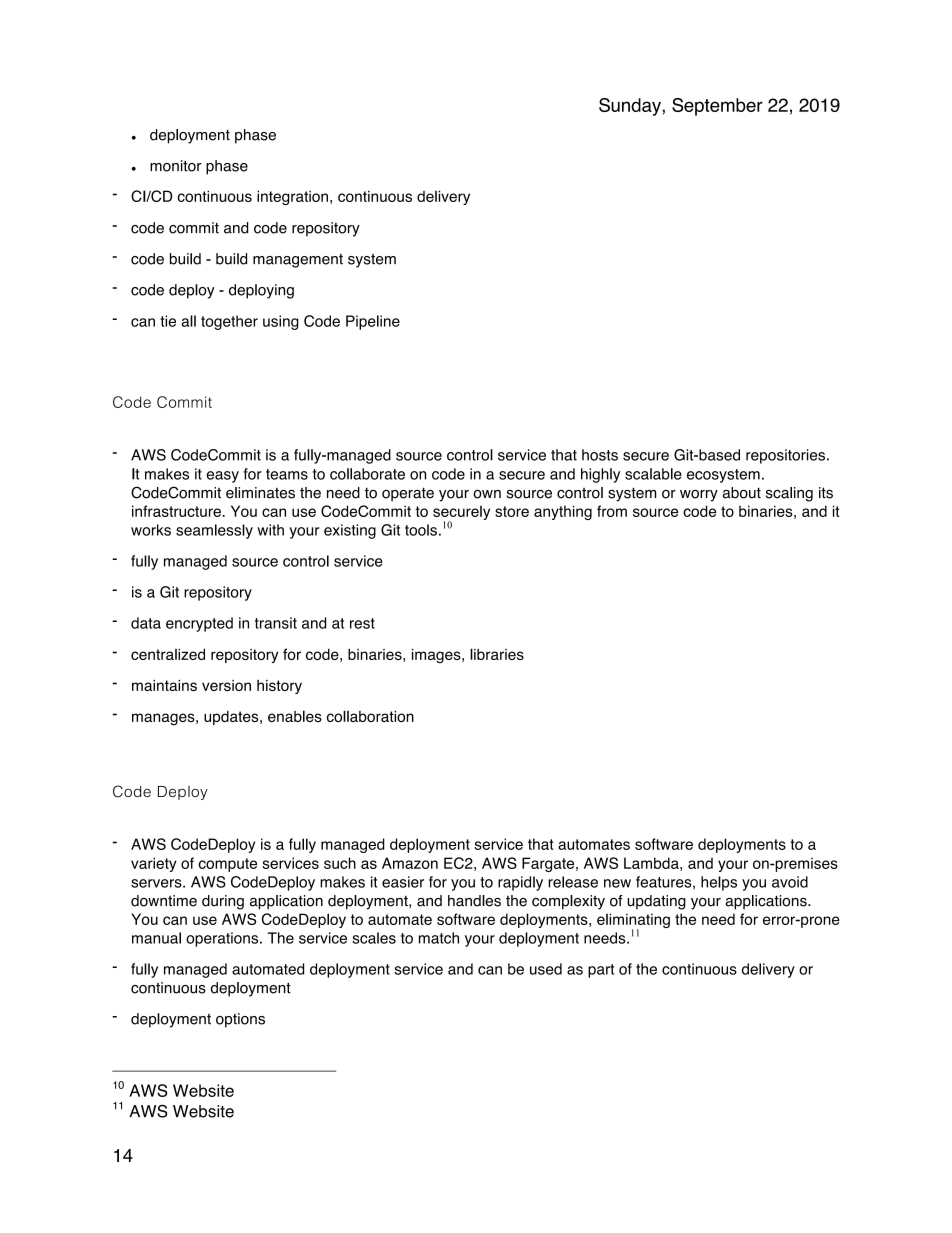 The image size is (952, 1233). I want to click on libraries, so click(497, 654).
